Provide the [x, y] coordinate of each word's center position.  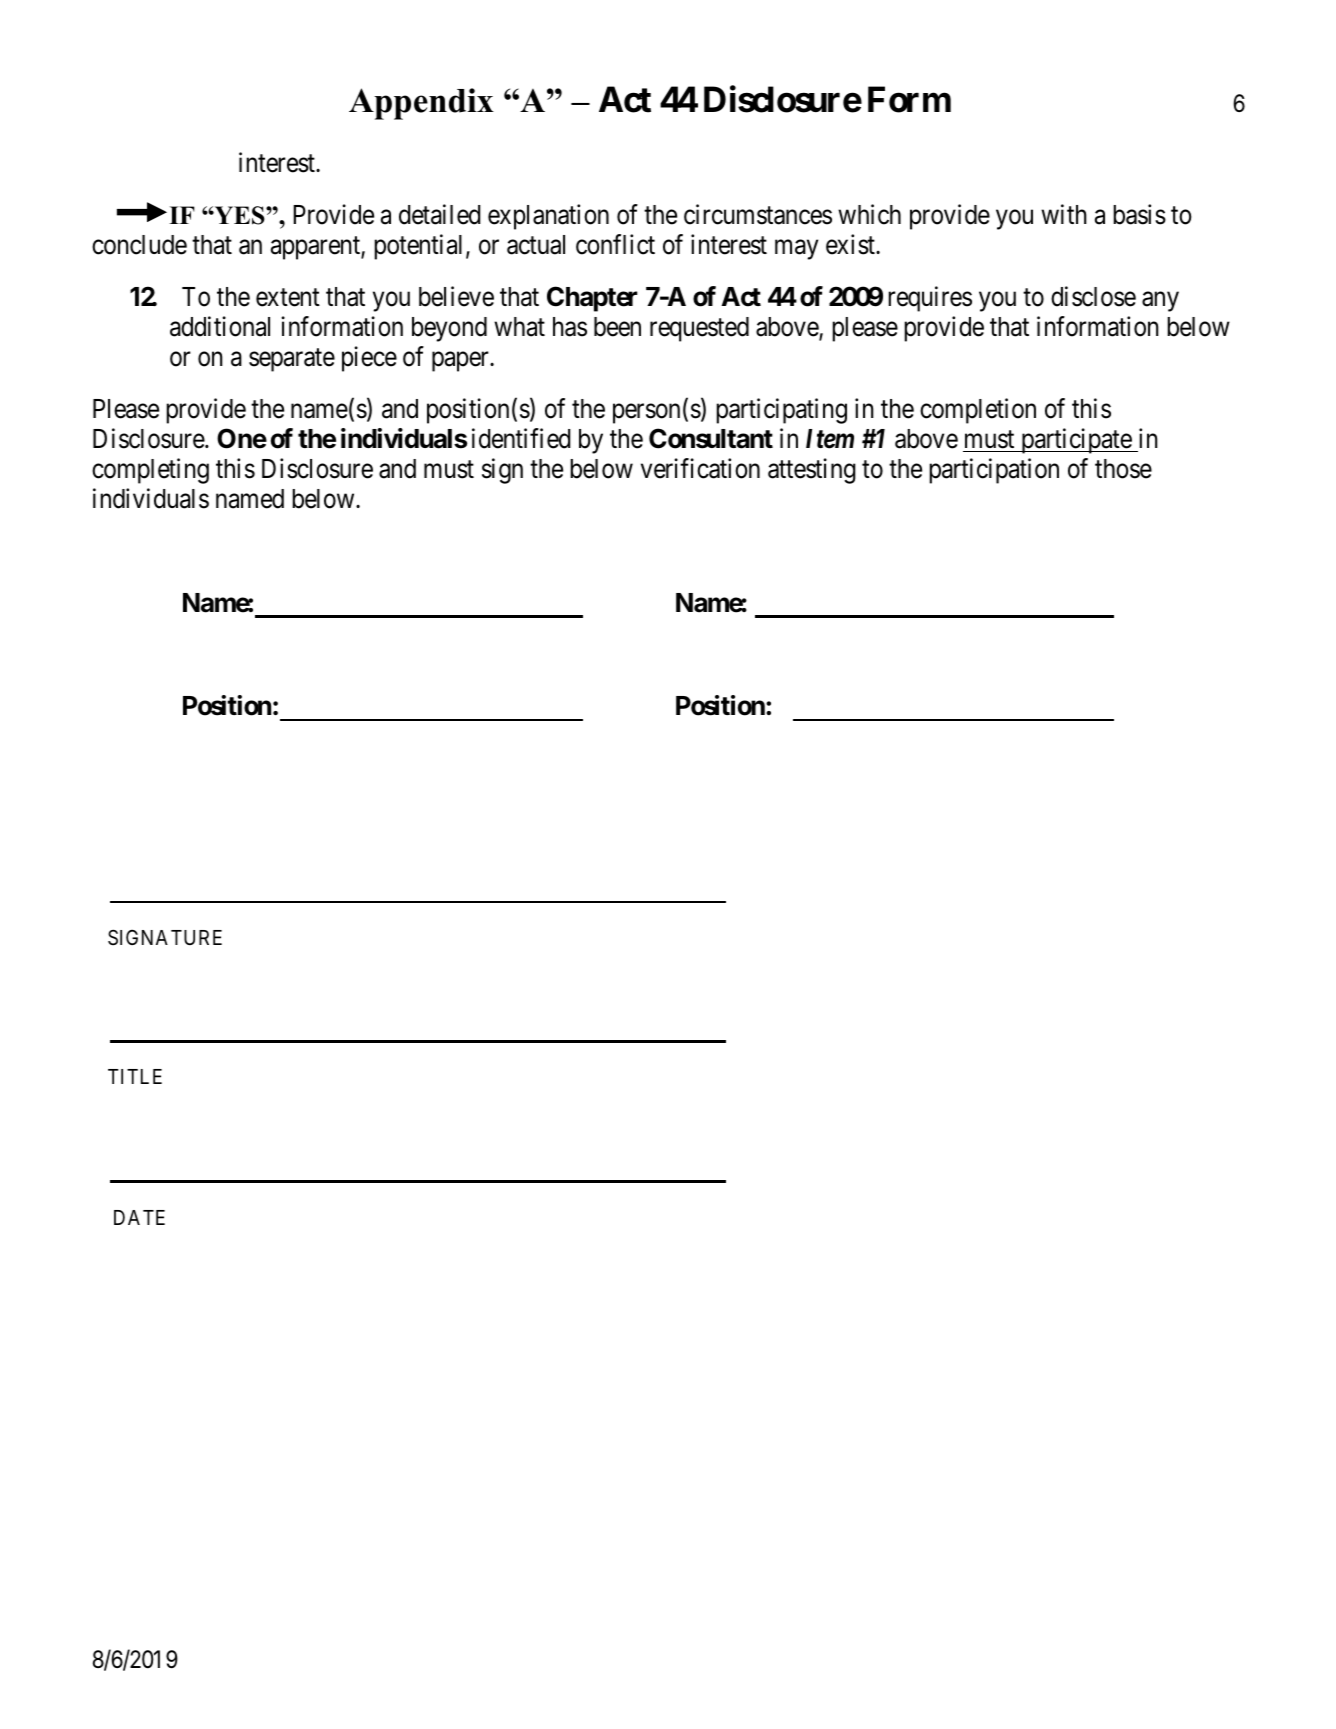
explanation [548, 217]
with [1064, 214]
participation [994, 471]
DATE [139, 1217]
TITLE [135, 1076]
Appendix [421, 104]
